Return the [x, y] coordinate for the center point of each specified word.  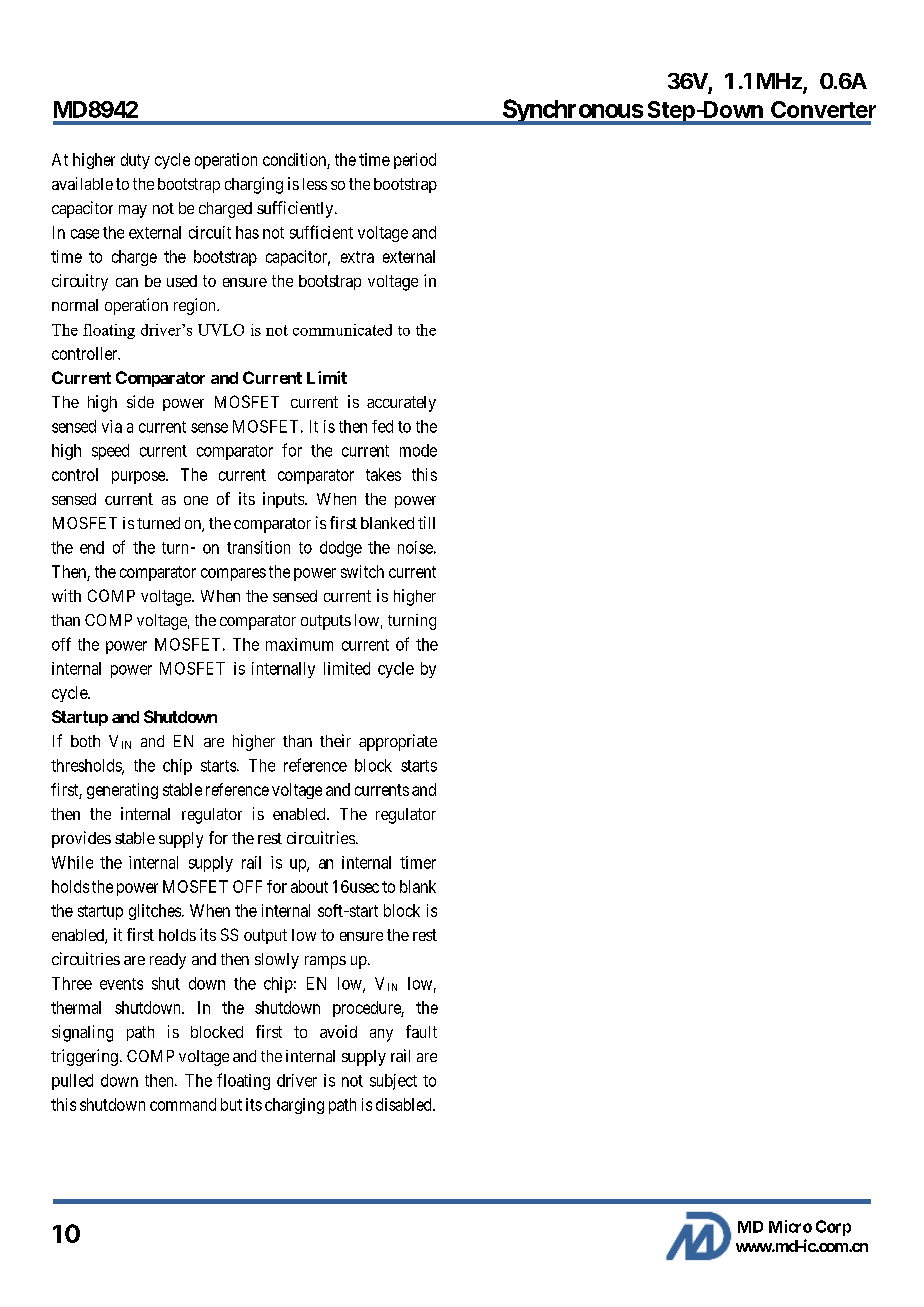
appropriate [398, 742]
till [426, 522]
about [309, 886]
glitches [155, 912]
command [183, 1104]
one [196, 500]
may [133, 211]
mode [418, 450]
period [415, 161]
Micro [790, 1226]
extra [357, 257]
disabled [405, 1104]
